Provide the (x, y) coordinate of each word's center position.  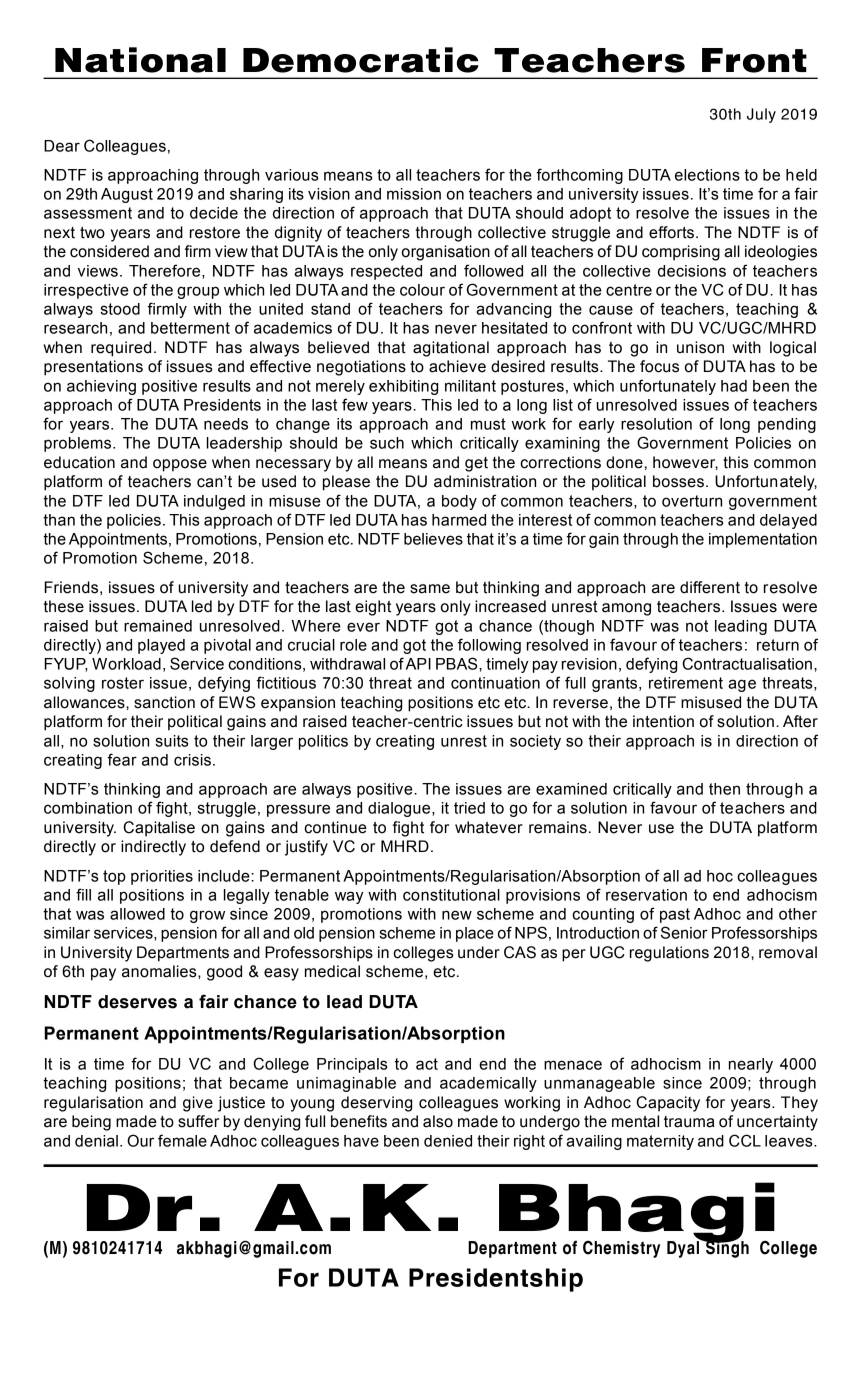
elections (707, 175)
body (459, 502)
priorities (162, 877)
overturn (692, 501)
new (457, 915)
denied (448, 1141)
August (127, 195)
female (182, 1140)
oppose (180, 465)
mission (414, 194)
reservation (646, 895)
